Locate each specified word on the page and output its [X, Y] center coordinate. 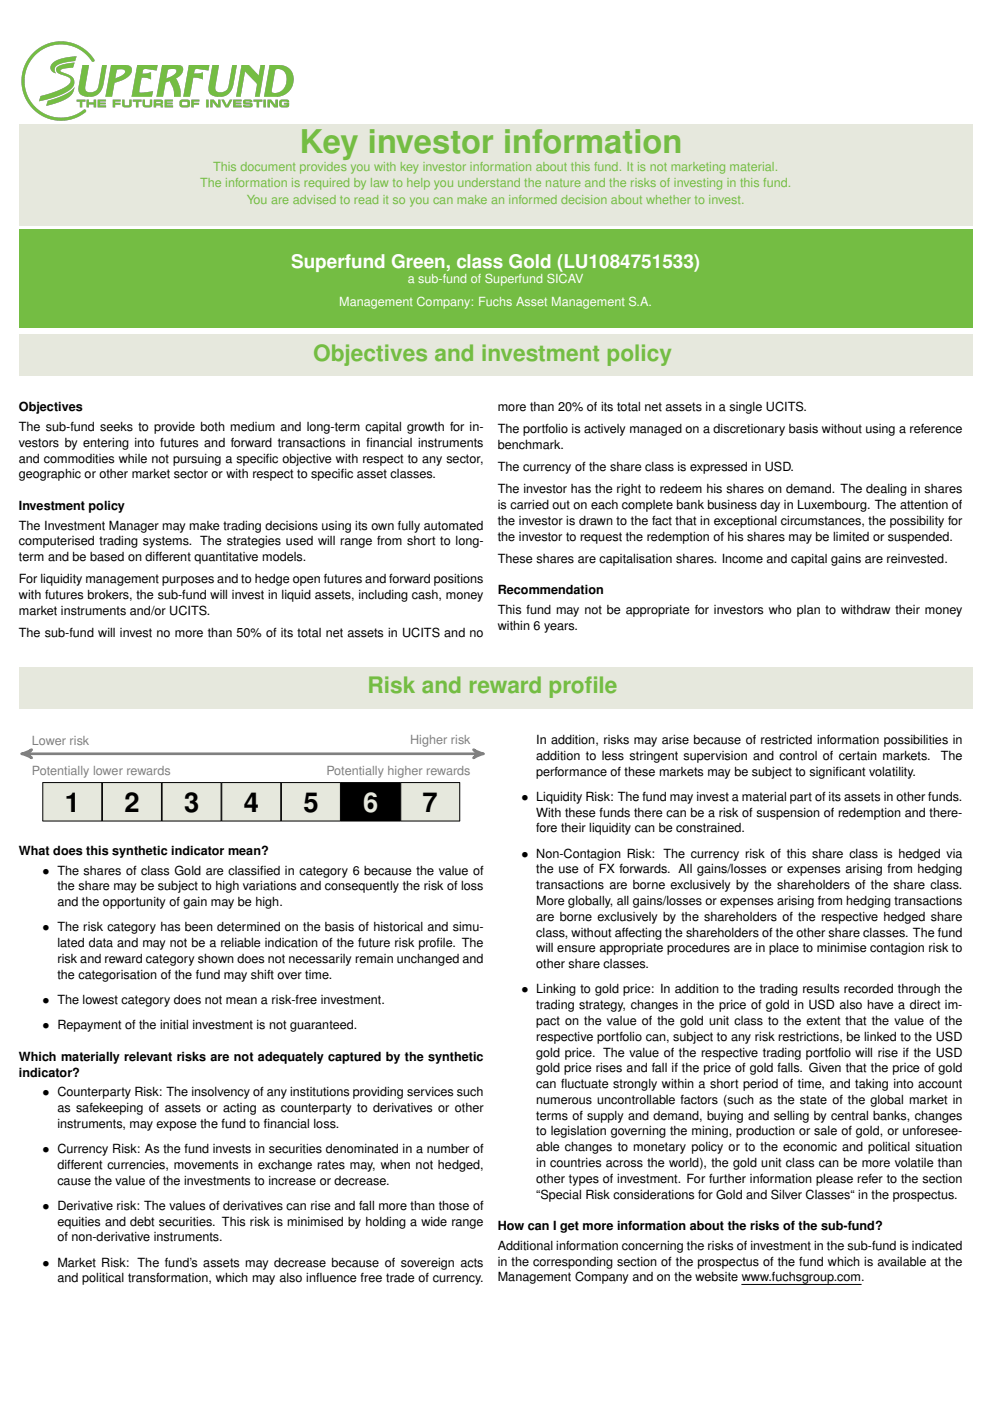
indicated [937, 1246]
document [268, 166]
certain [858, 756]
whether [668, 199]
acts [471, 1263]
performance [571, 773]
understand [489, 182]
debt [142, 1222]
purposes [188, 581]
